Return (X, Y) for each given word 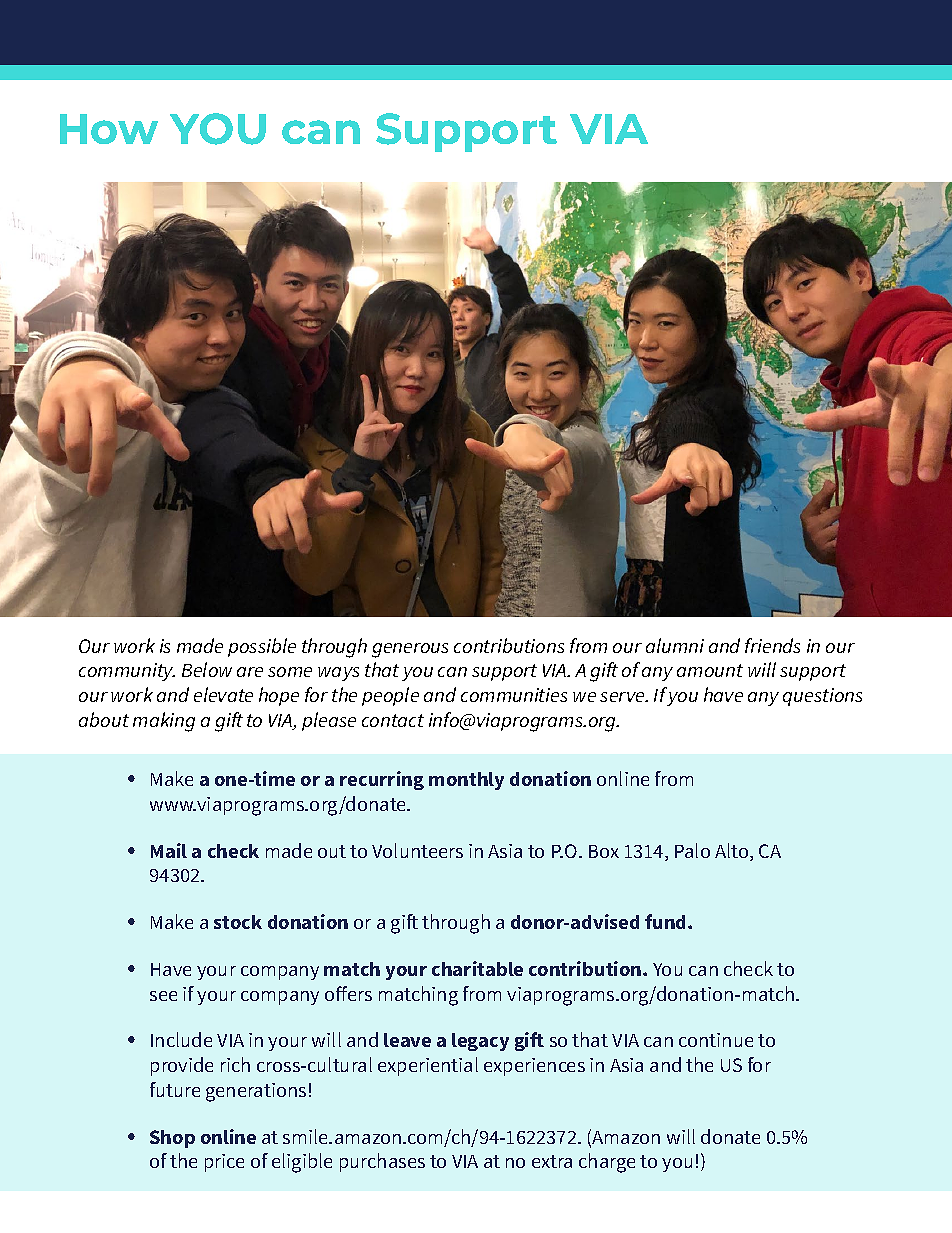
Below (207, 669)
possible (262, 647)
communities (514, 695)
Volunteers (417, 850)
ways (338, 674)
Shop (172, 1139)
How (109, 129)
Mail (169, 850)
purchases (382, 1162)
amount (710, 670)
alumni (675, 645)
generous (410, 650)
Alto (733, 852)
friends (772, 645)
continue (716, 1040)
